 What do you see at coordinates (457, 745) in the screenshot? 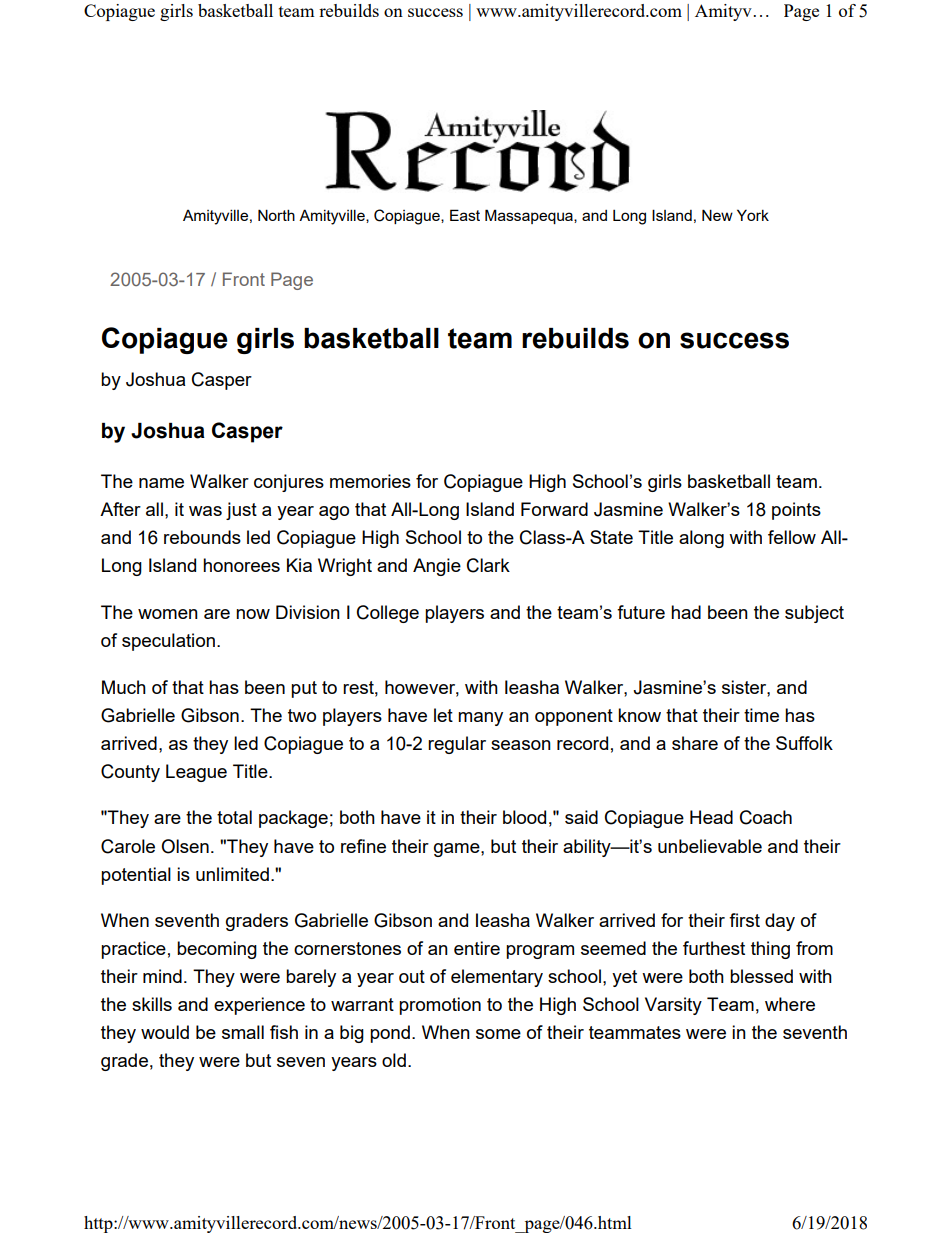
I see `regular` at bounding box center [457, 745].
